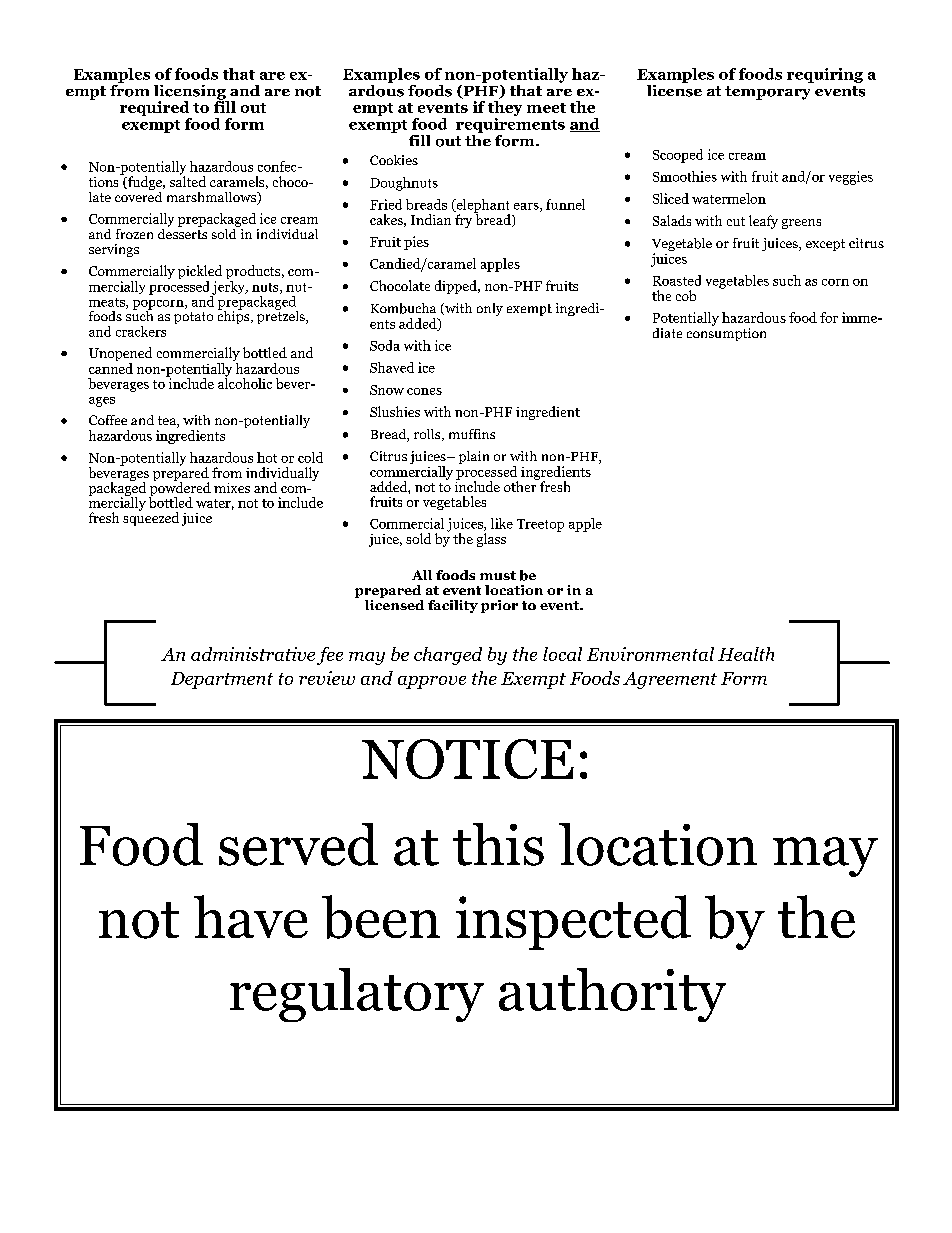  What do you see at coordinates (191, 93) in the screenshot?
I see `licensing` at bounding box center [191, 93].
